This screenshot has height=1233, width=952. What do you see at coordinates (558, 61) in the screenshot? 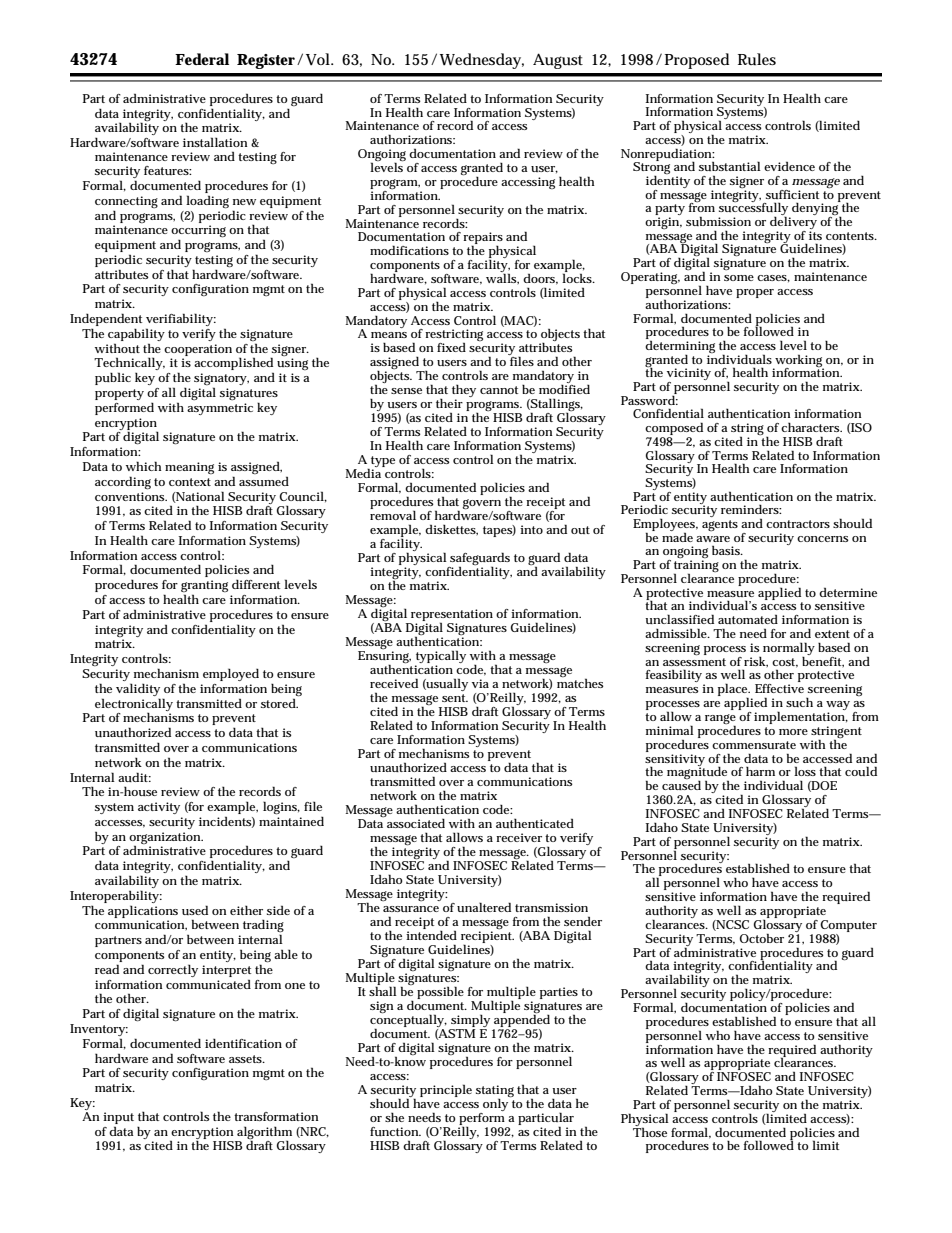
I see `August` at bounding box center [558, 61].
